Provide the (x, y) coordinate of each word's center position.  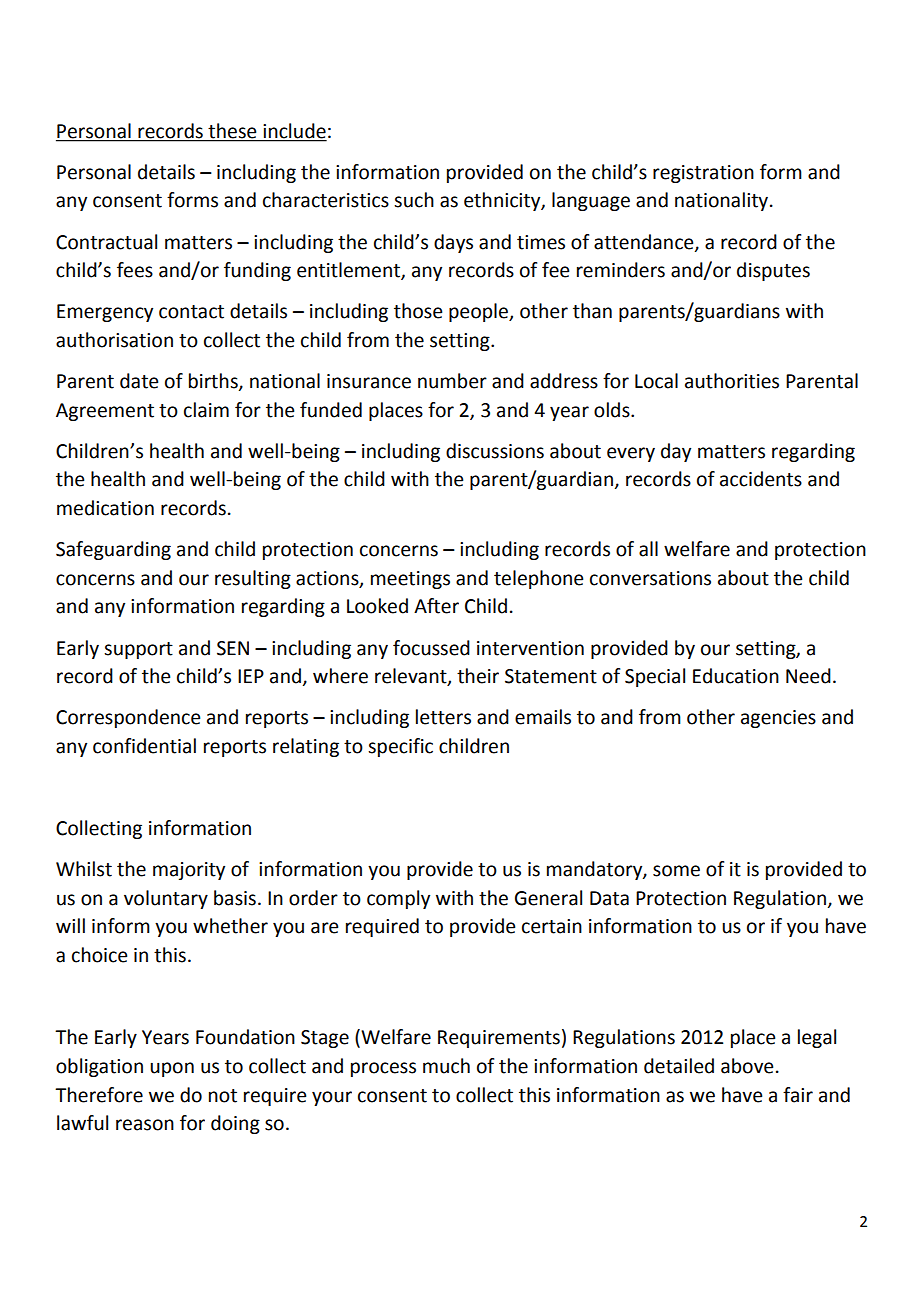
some (676, 871)
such (414, 200)
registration (703, 174)
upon (172, 1069)
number (452, 381)
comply (398, 899)
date (139, 381)
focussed (431, 648)
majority (189, 871)
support (138, 650)
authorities (732, 381)
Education (736, 676)
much (446, 1066)
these (232, 131)
